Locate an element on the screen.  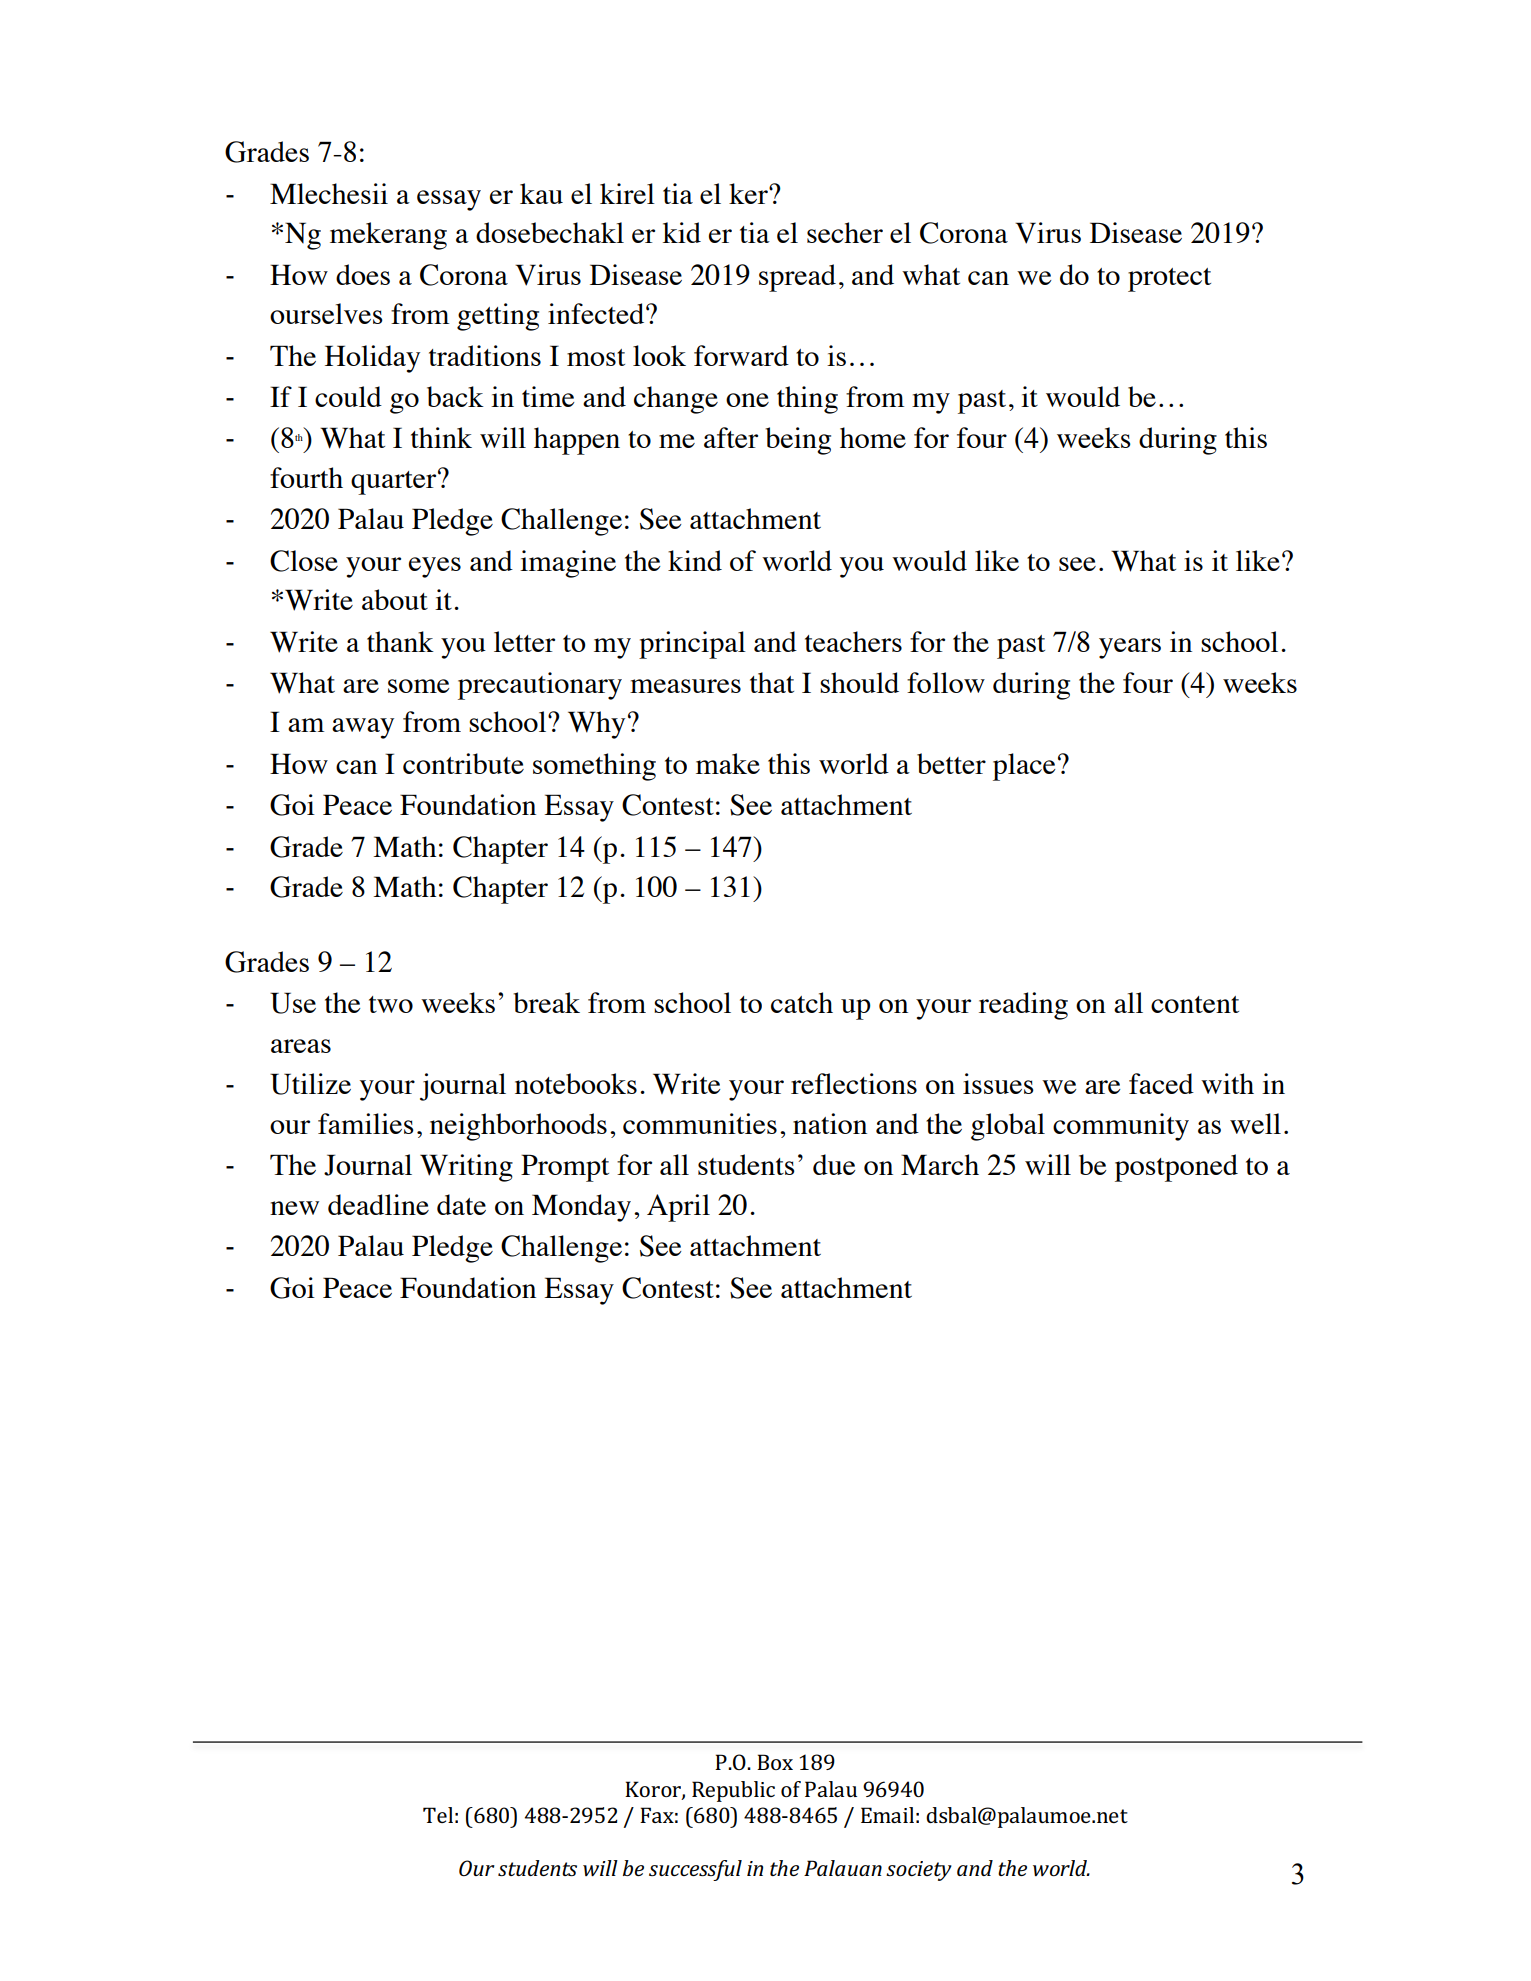
faced is located at coordinates (1161, 1083).
